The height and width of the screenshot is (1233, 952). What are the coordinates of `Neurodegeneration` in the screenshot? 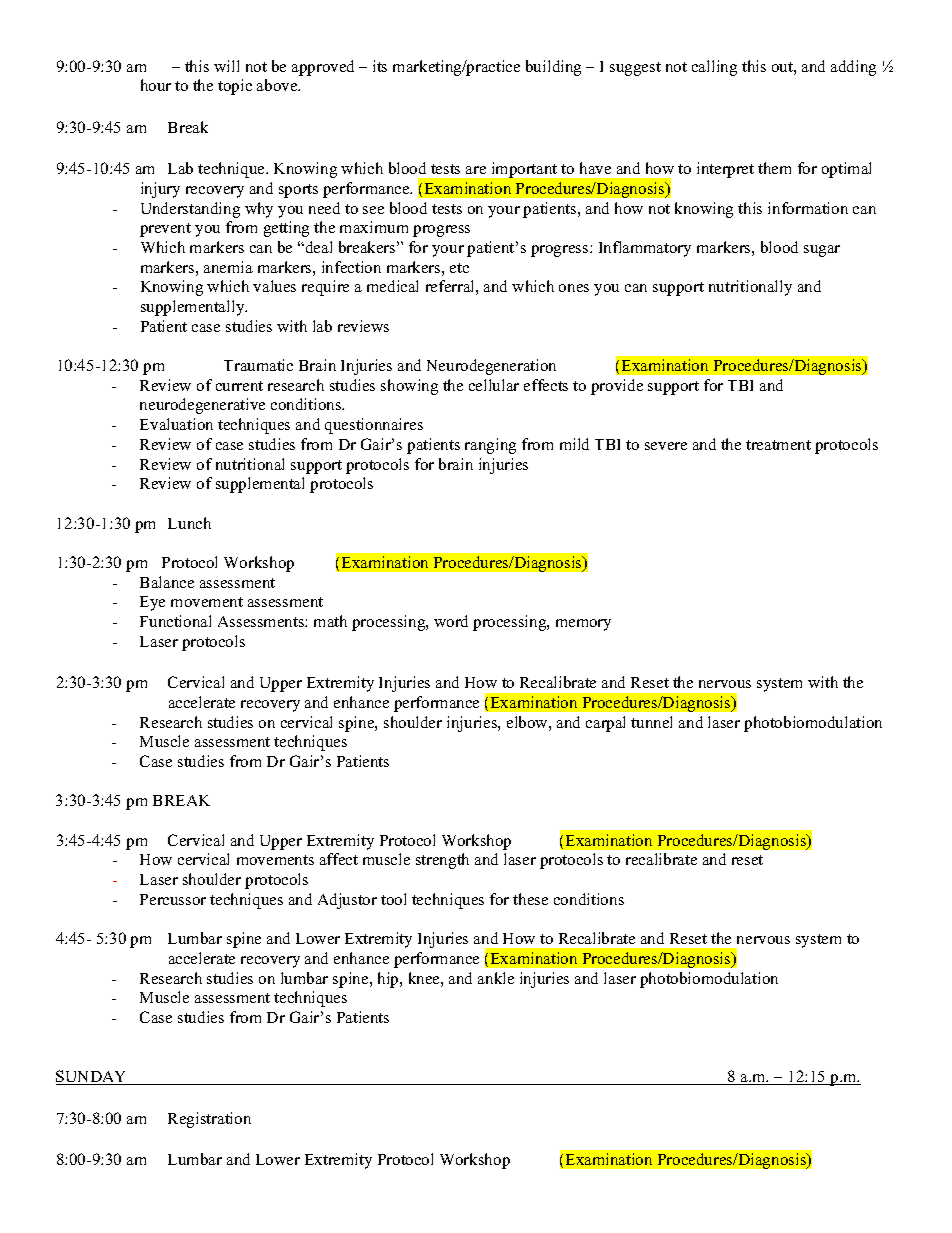 It's located at (491, 367).
